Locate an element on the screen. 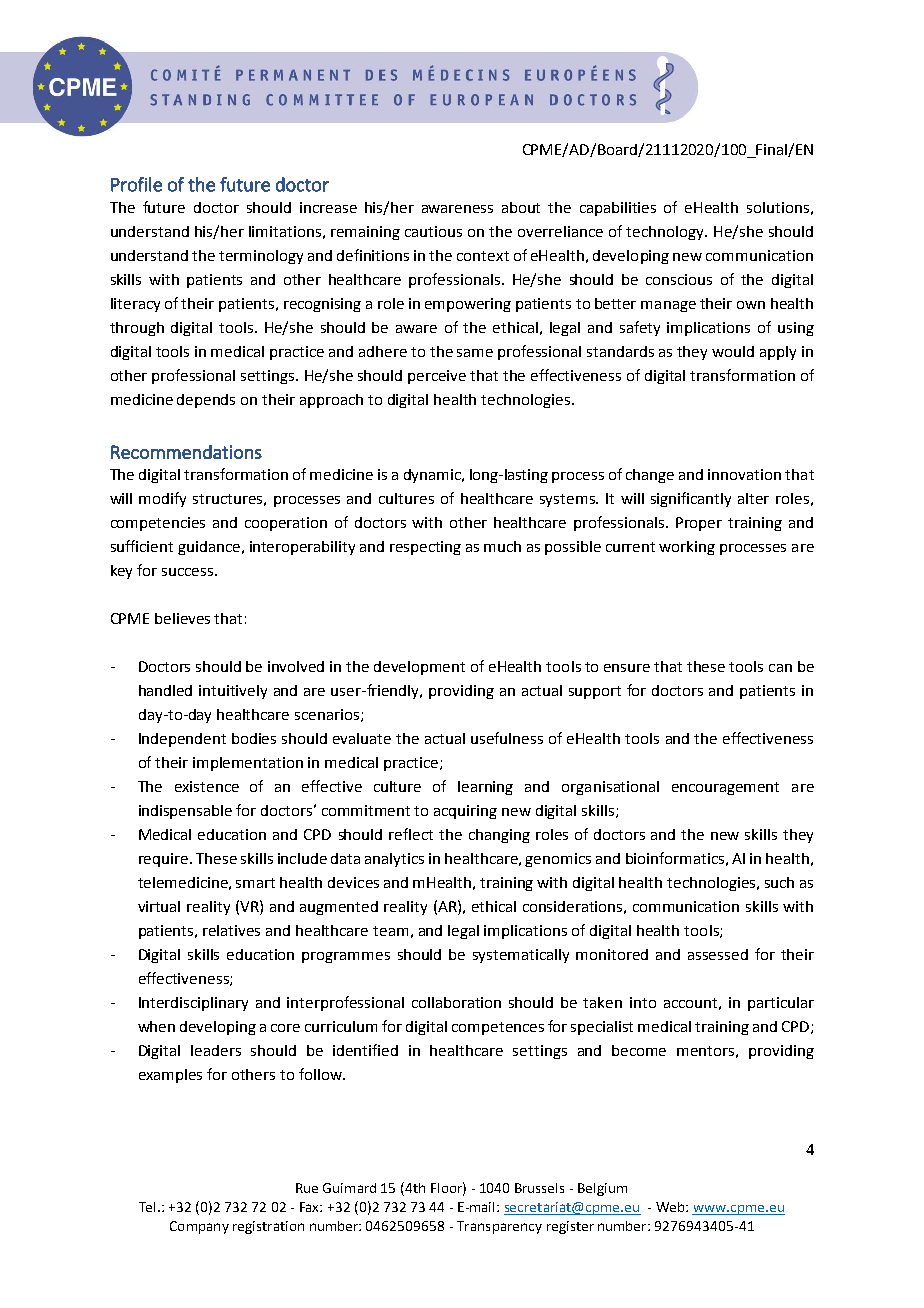  Profile is located at coordinates (136, 184).
